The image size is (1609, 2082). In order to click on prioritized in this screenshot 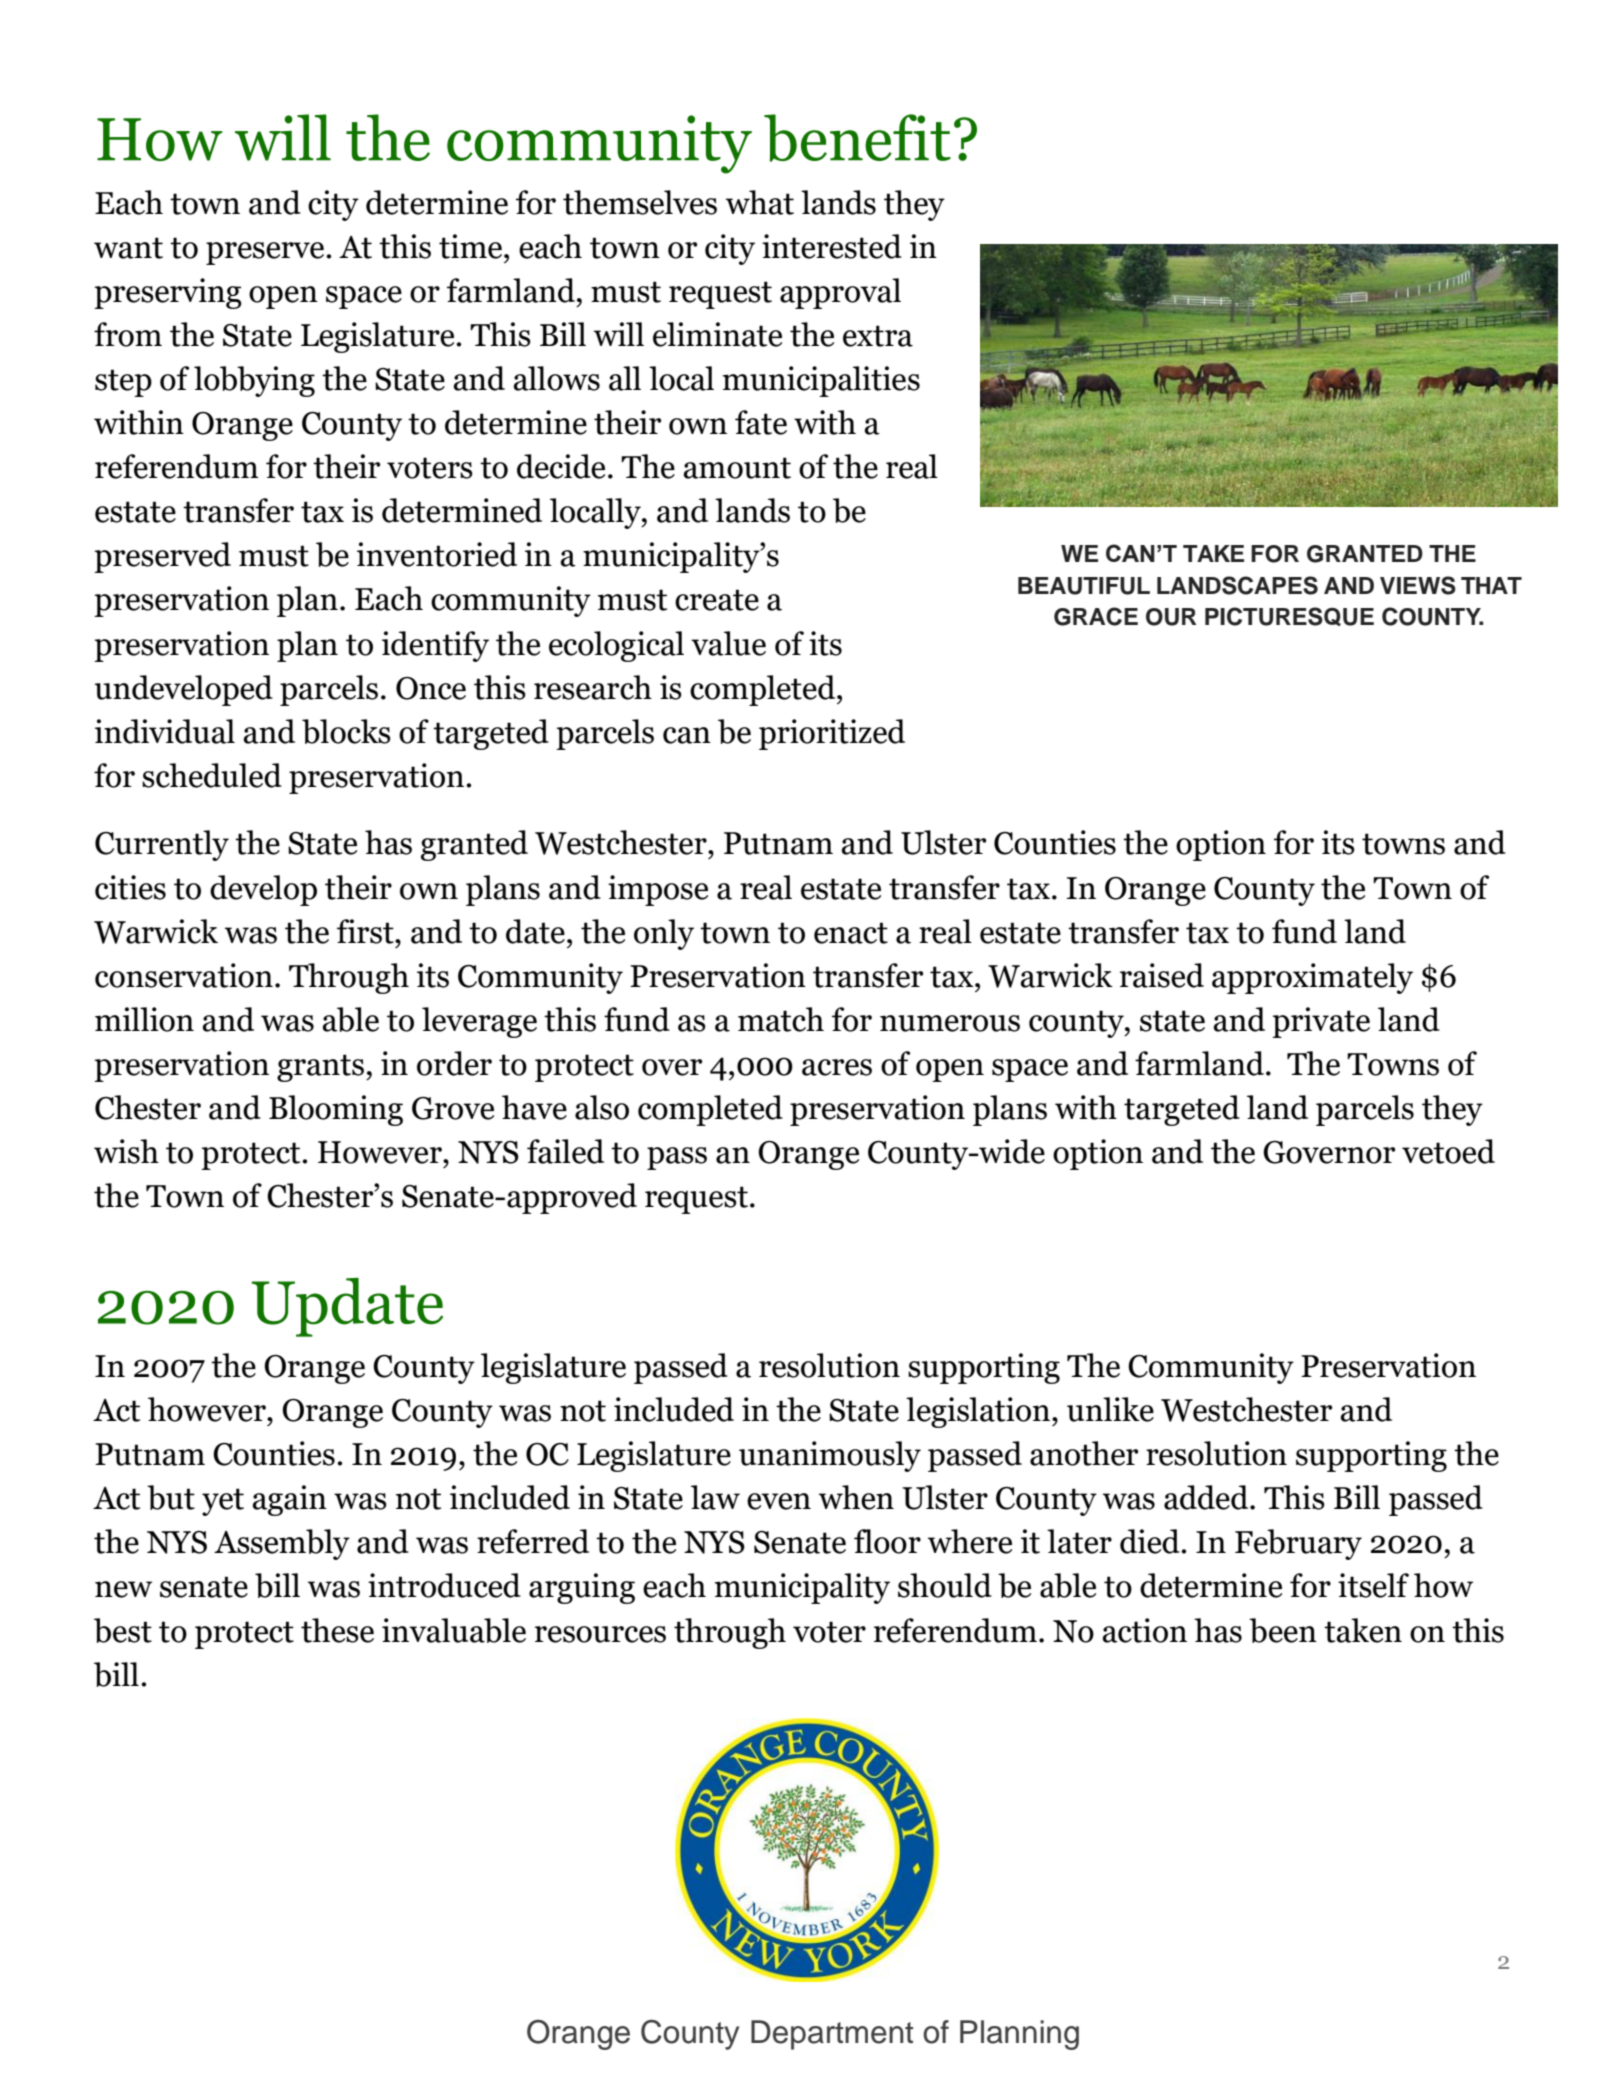, I will do `click(832, 734)`.
